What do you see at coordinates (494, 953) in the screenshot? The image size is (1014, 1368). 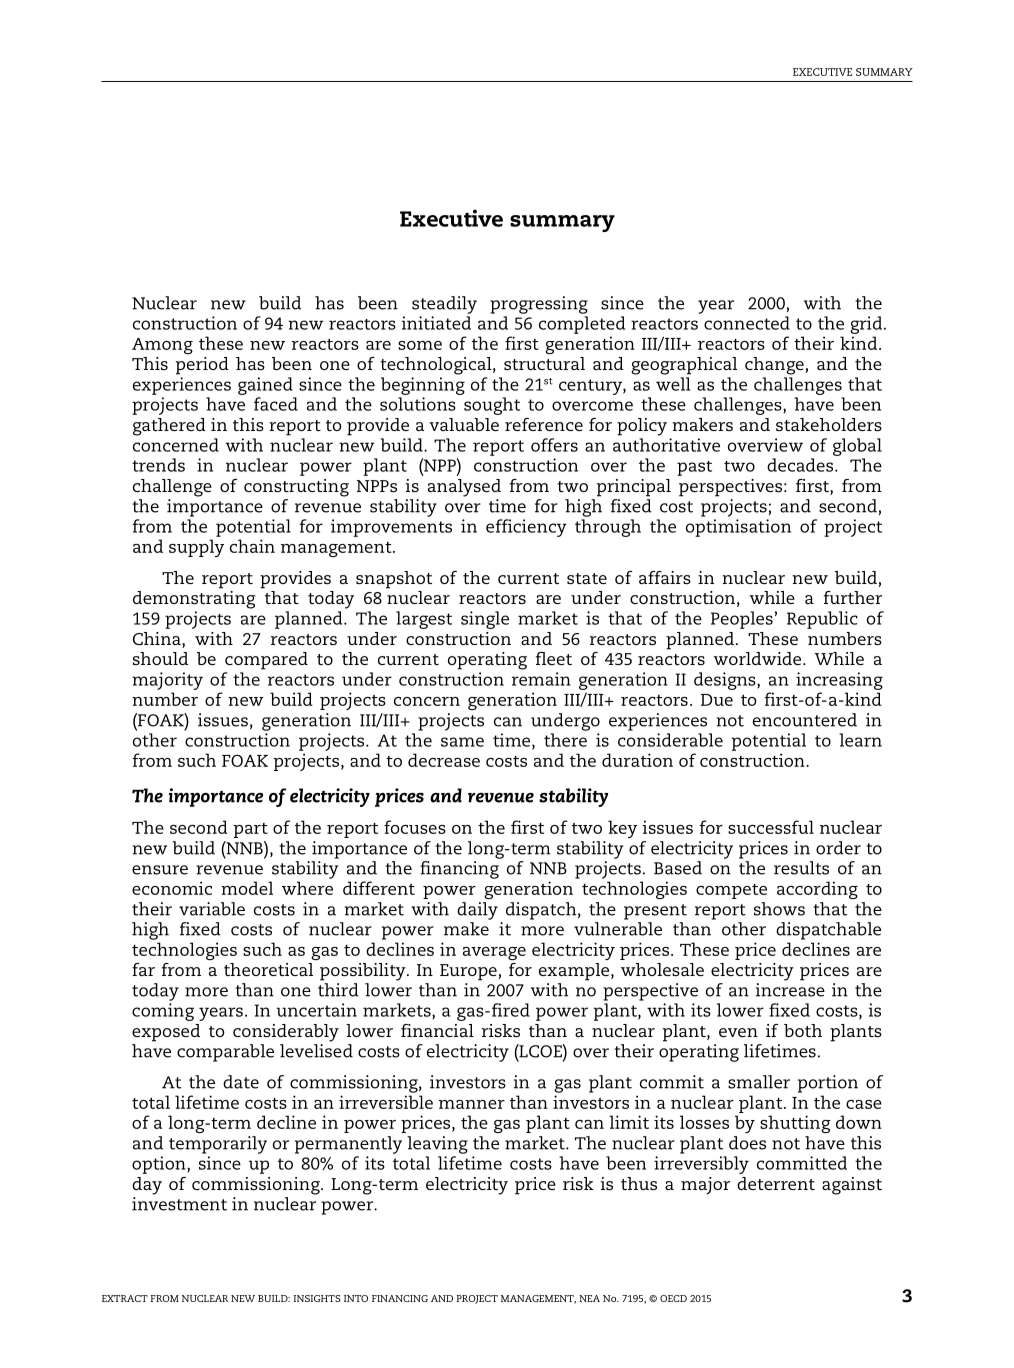 I see `average` at bounding box center [494, 953].
